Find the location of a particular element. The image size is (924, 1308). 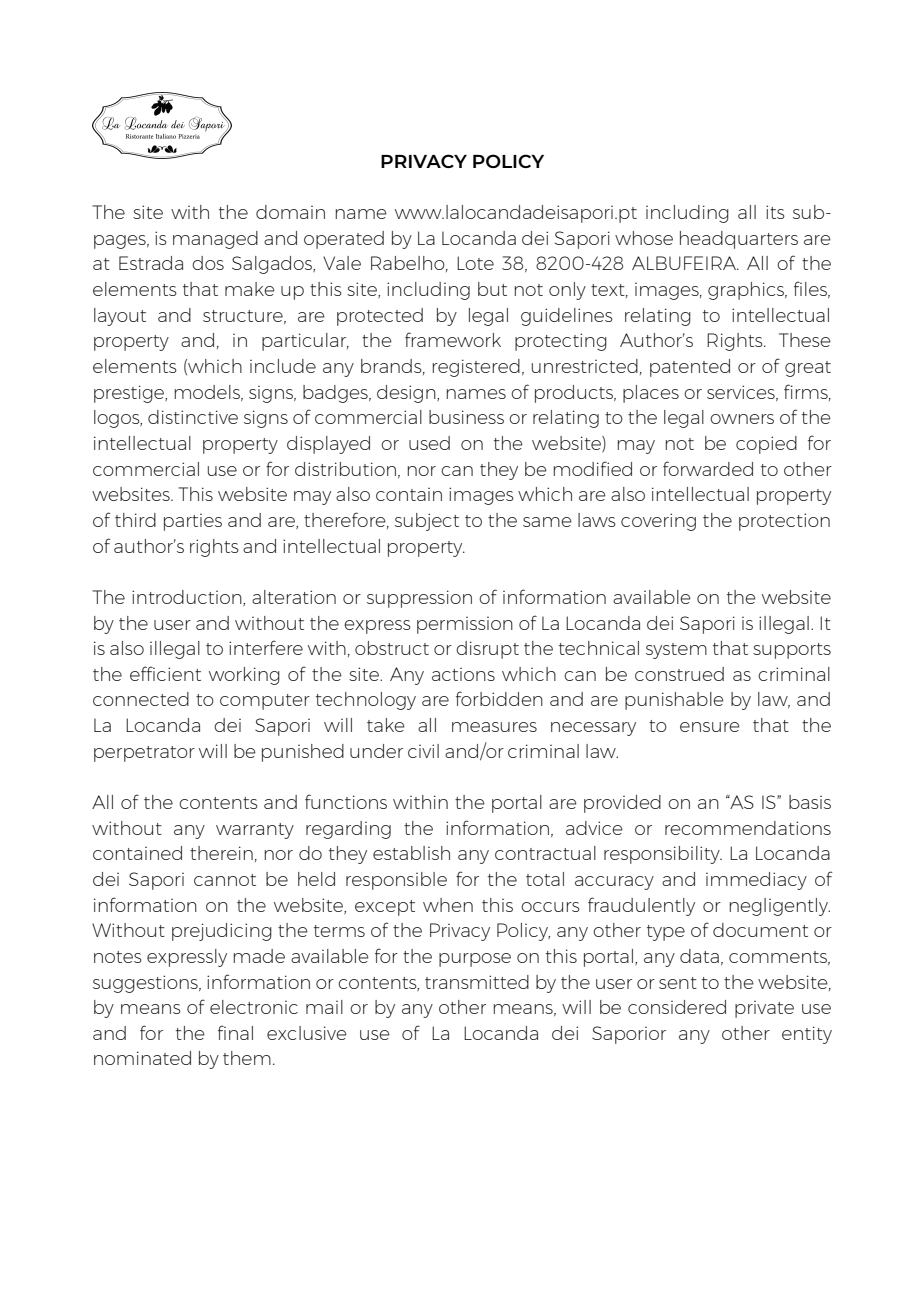

protection is located at coordinates (784, 522).
